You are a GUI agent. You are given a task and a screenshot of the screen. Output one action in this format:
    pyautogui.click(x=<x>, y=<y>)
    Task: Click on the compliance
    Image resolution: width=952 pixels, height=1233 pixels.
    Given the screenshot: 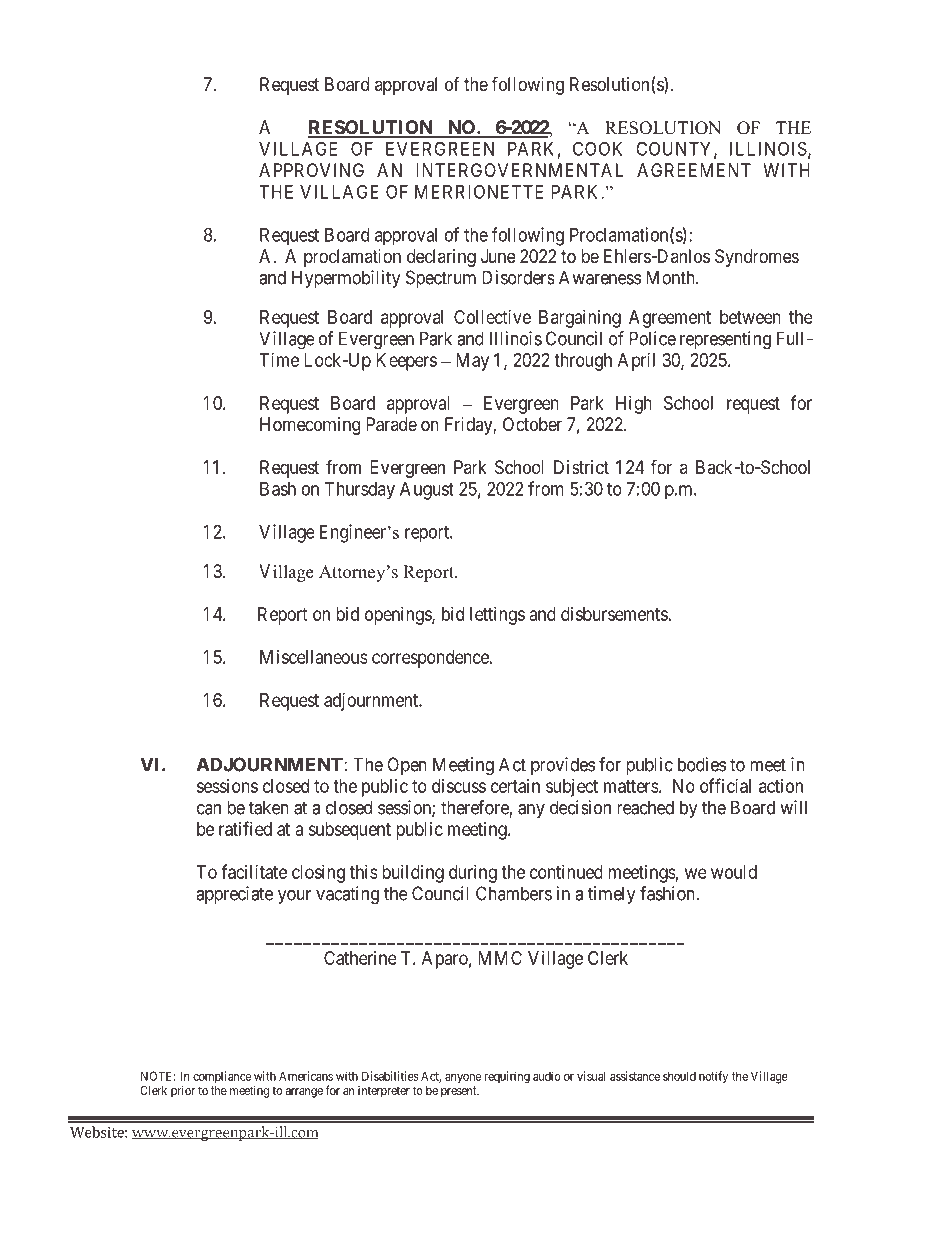 What is the action you would take?
    pyautogui.click(x=222, y=1077)
